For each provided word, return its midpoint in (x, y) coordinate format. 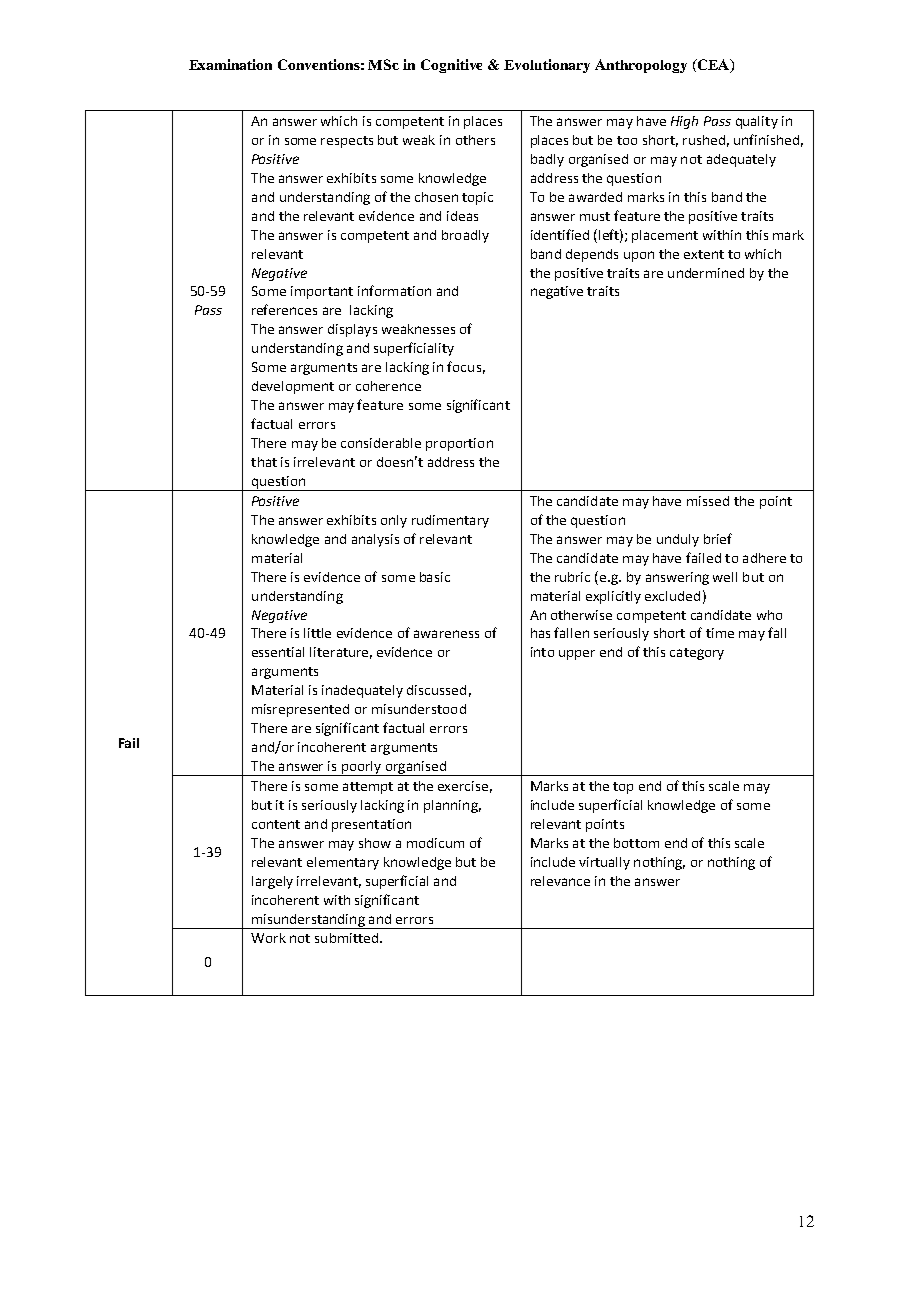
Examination (230, 64)
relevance (560, 881)
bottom (636, 843)
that (264, 462)
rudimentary (450, 521)
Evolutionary (547, 66)
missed (708, 501)
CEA (713, 66)
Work (268, 938)
